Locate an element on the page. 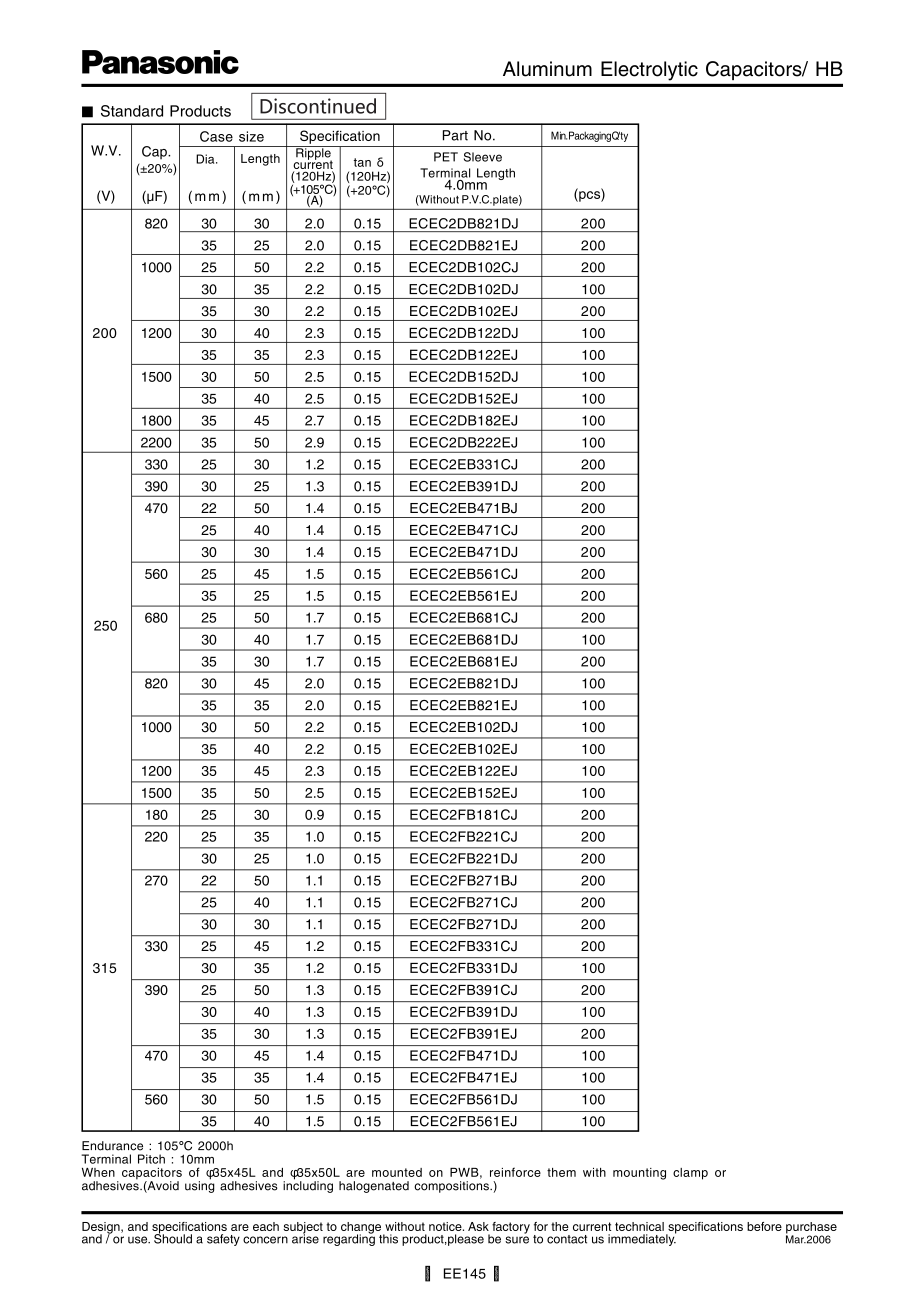  compositions is located at coordinates (452, 1187).
